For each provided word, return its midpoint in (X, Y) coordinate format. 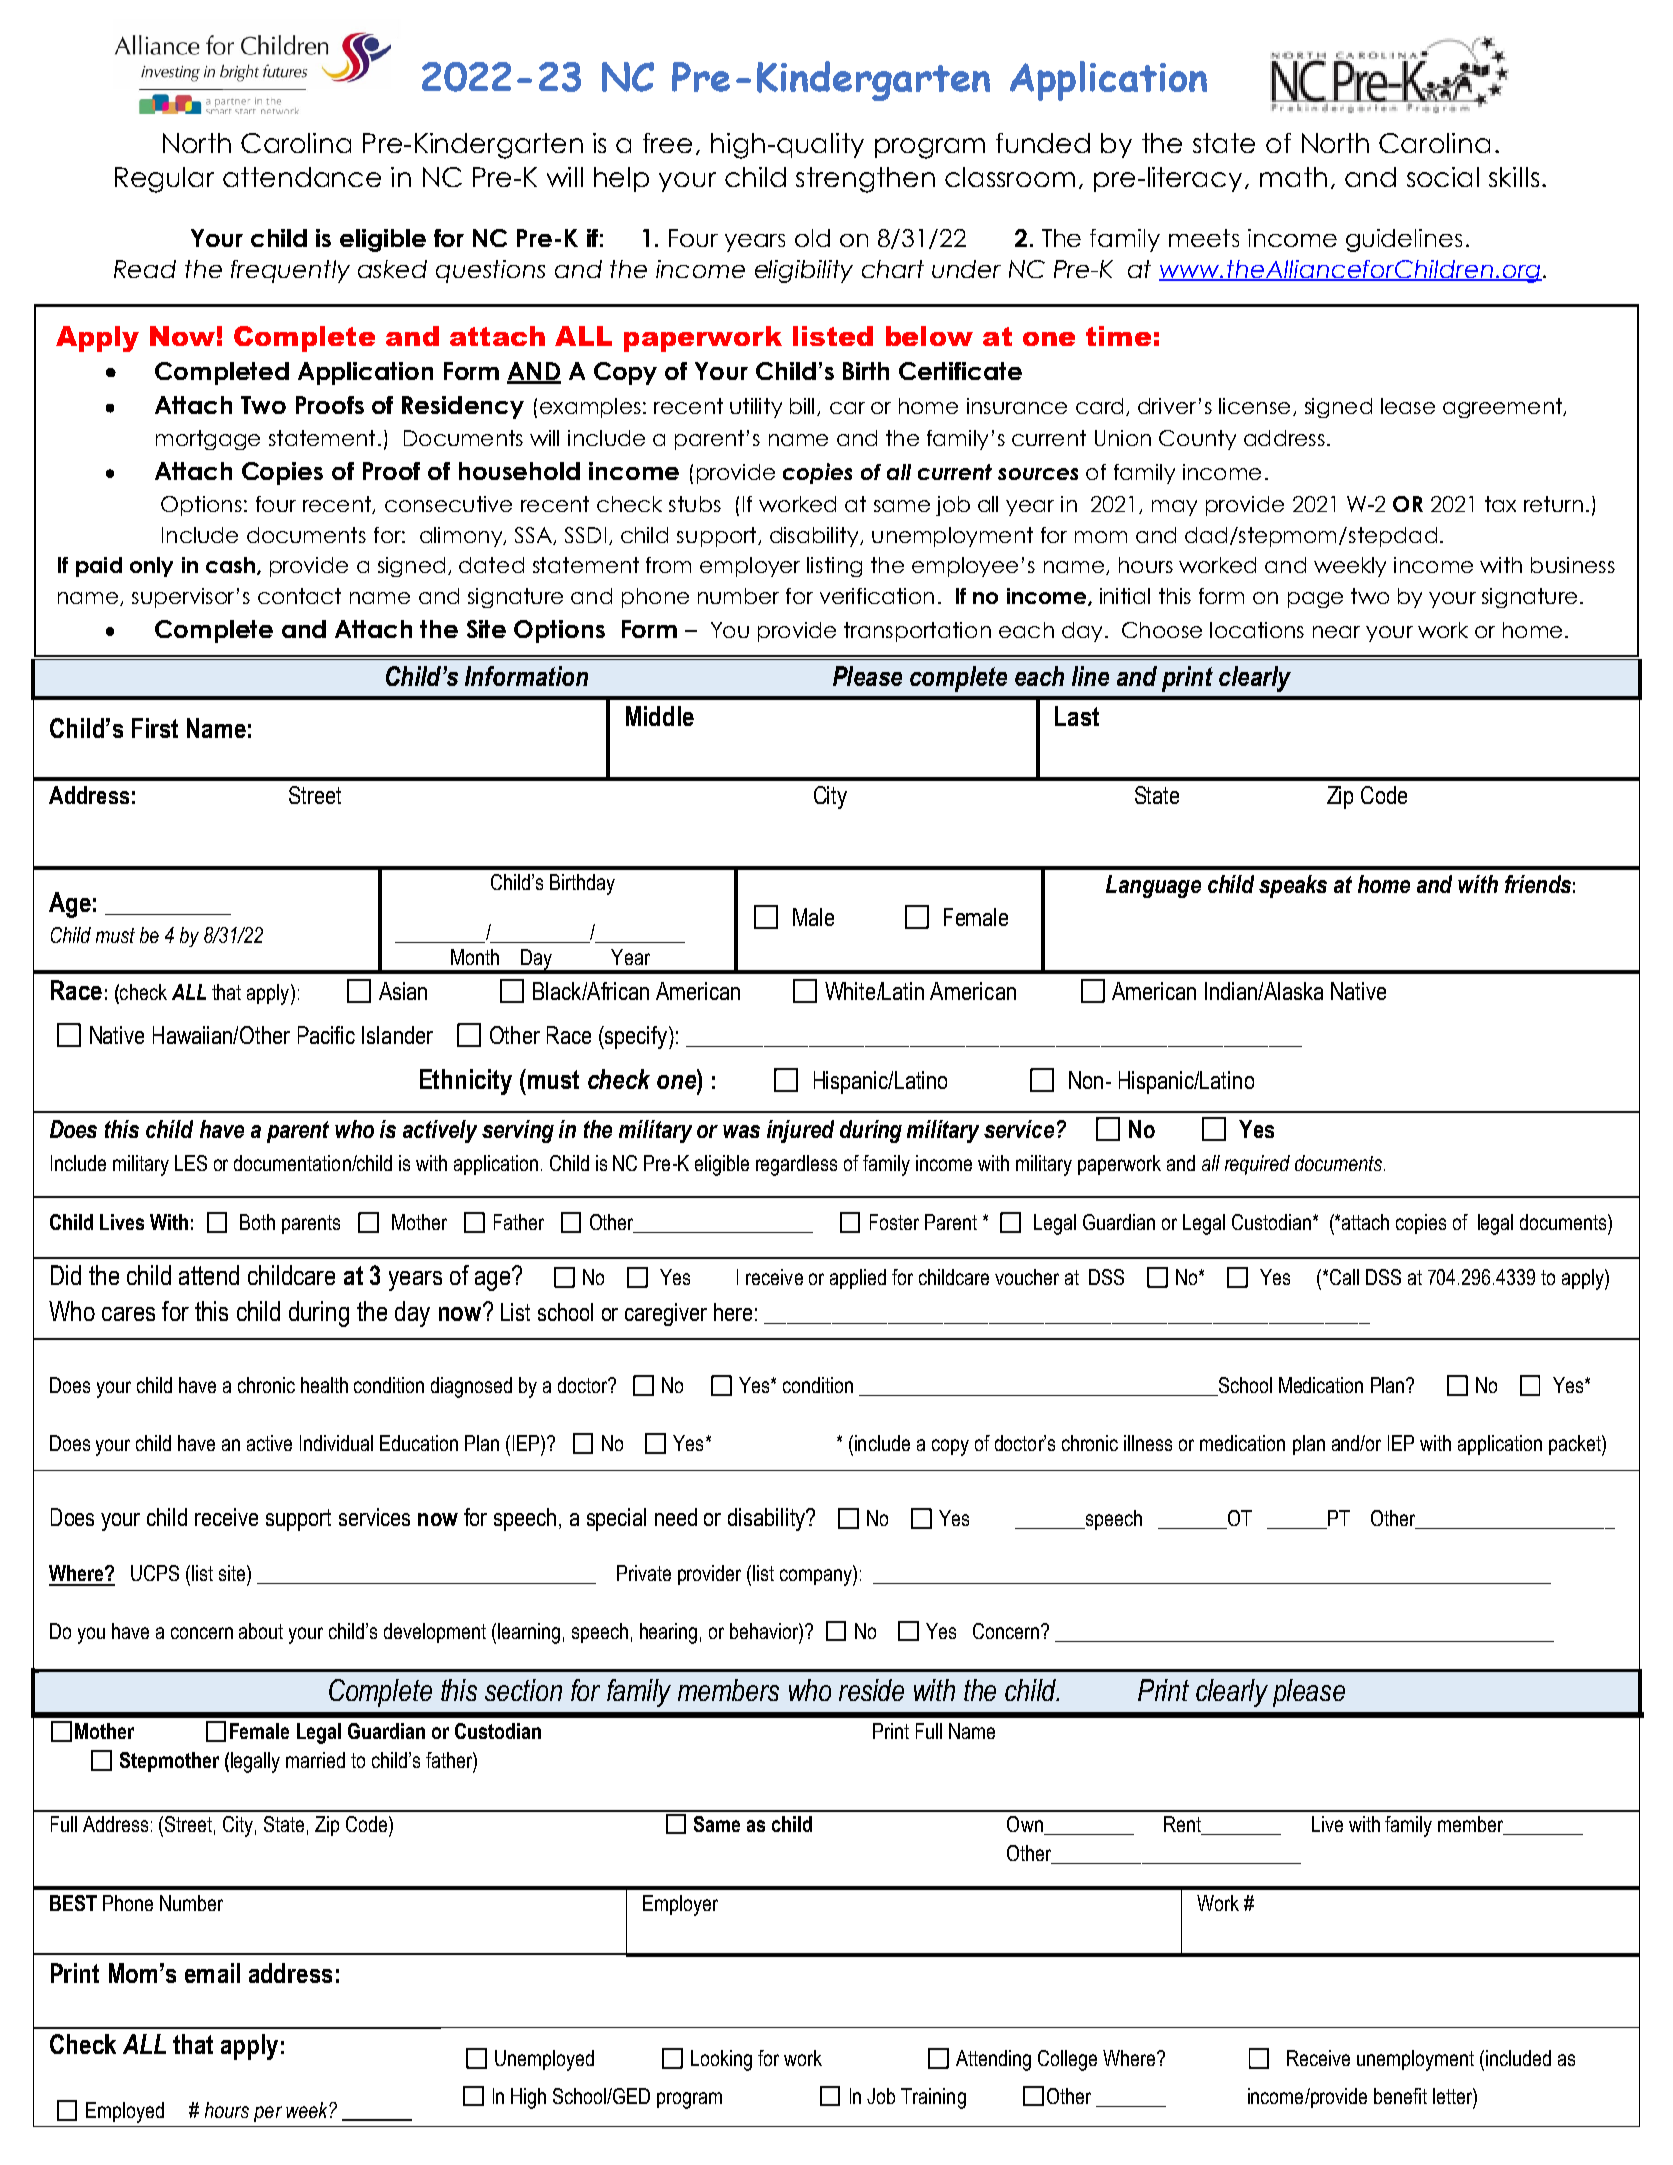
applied (858, 1279)
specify (636, 1037)
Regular (164, 180)
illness (1148, 1443)
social (1443, 177)
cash (230, 565)
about (261, 1631)
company (817, 1577)
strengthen (865, 180)
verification (877, 596)
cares (128, 1314)
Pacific (326, 1035)
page (1315, 600)
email (212, 1973)
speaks (1293, 886)
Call (1343, 1277)
